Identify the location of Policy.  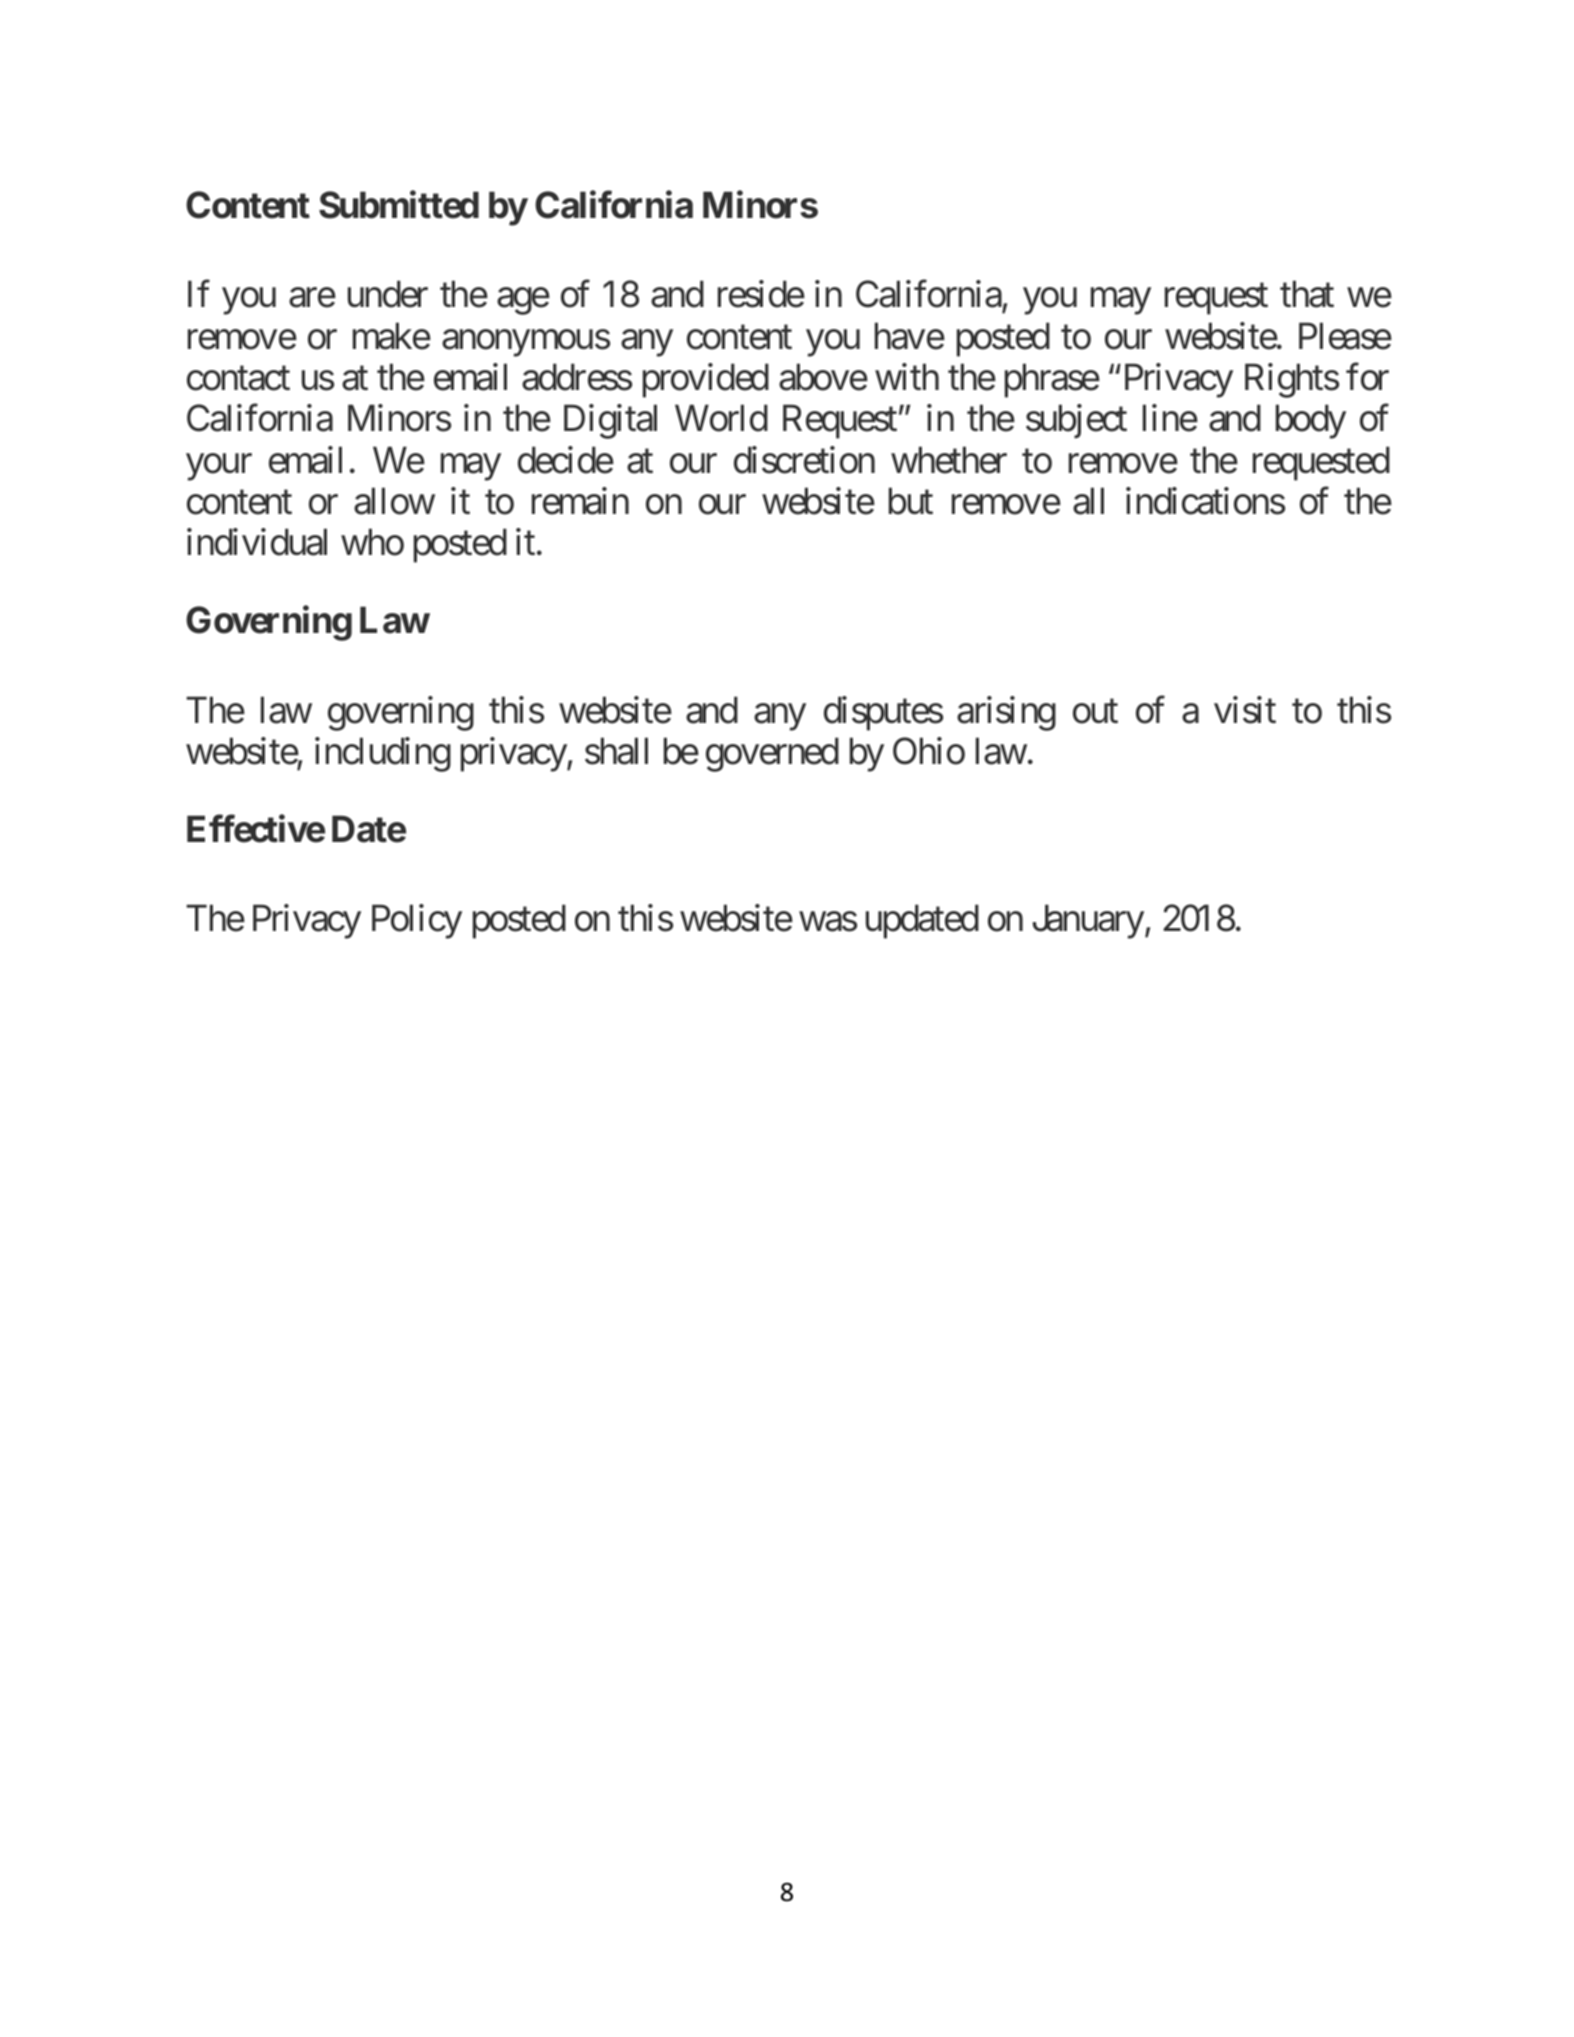
(417, 921).
